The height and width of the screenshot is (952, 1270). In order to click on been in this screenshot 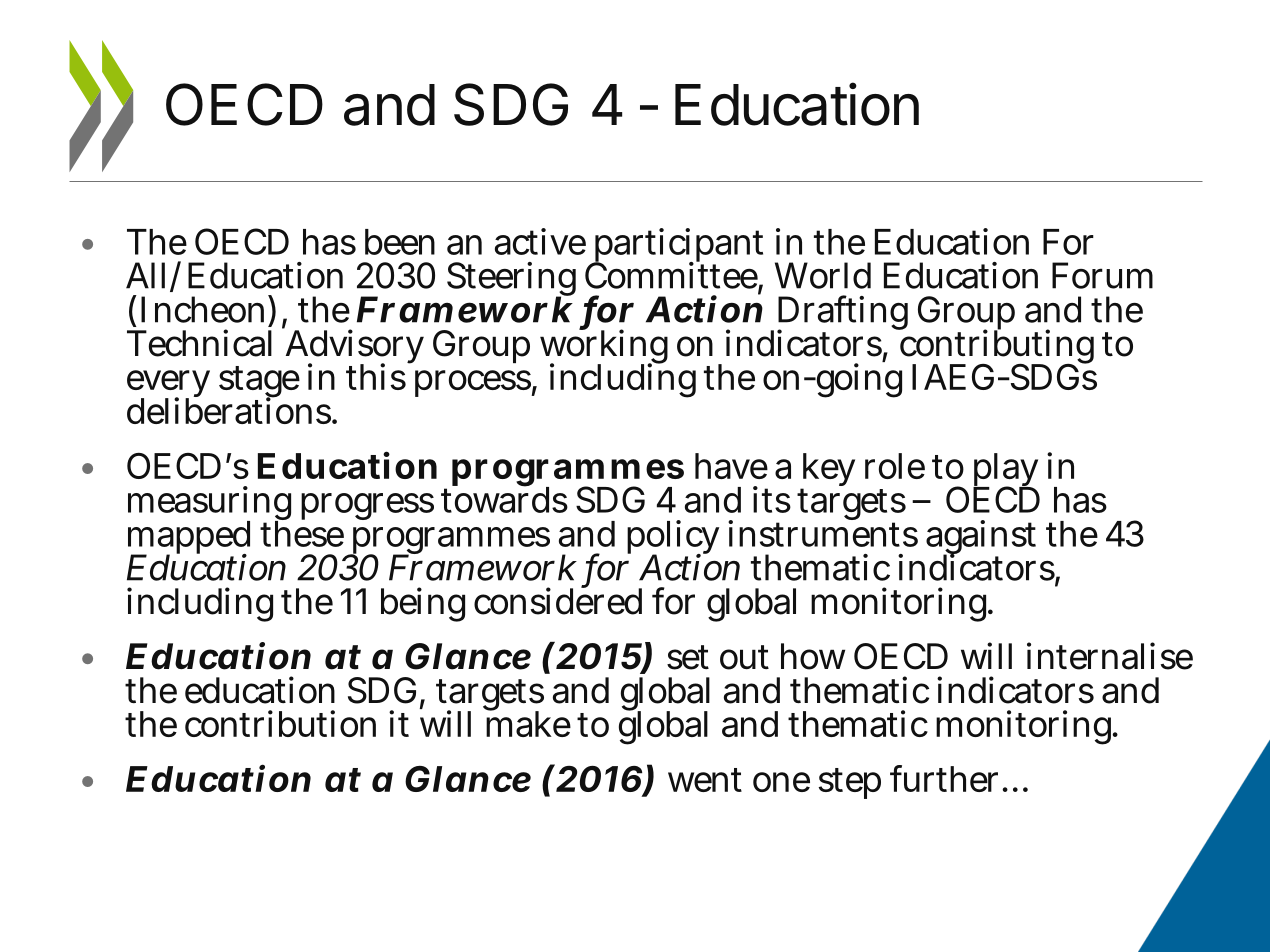, I will do `click(400, 242)`.
